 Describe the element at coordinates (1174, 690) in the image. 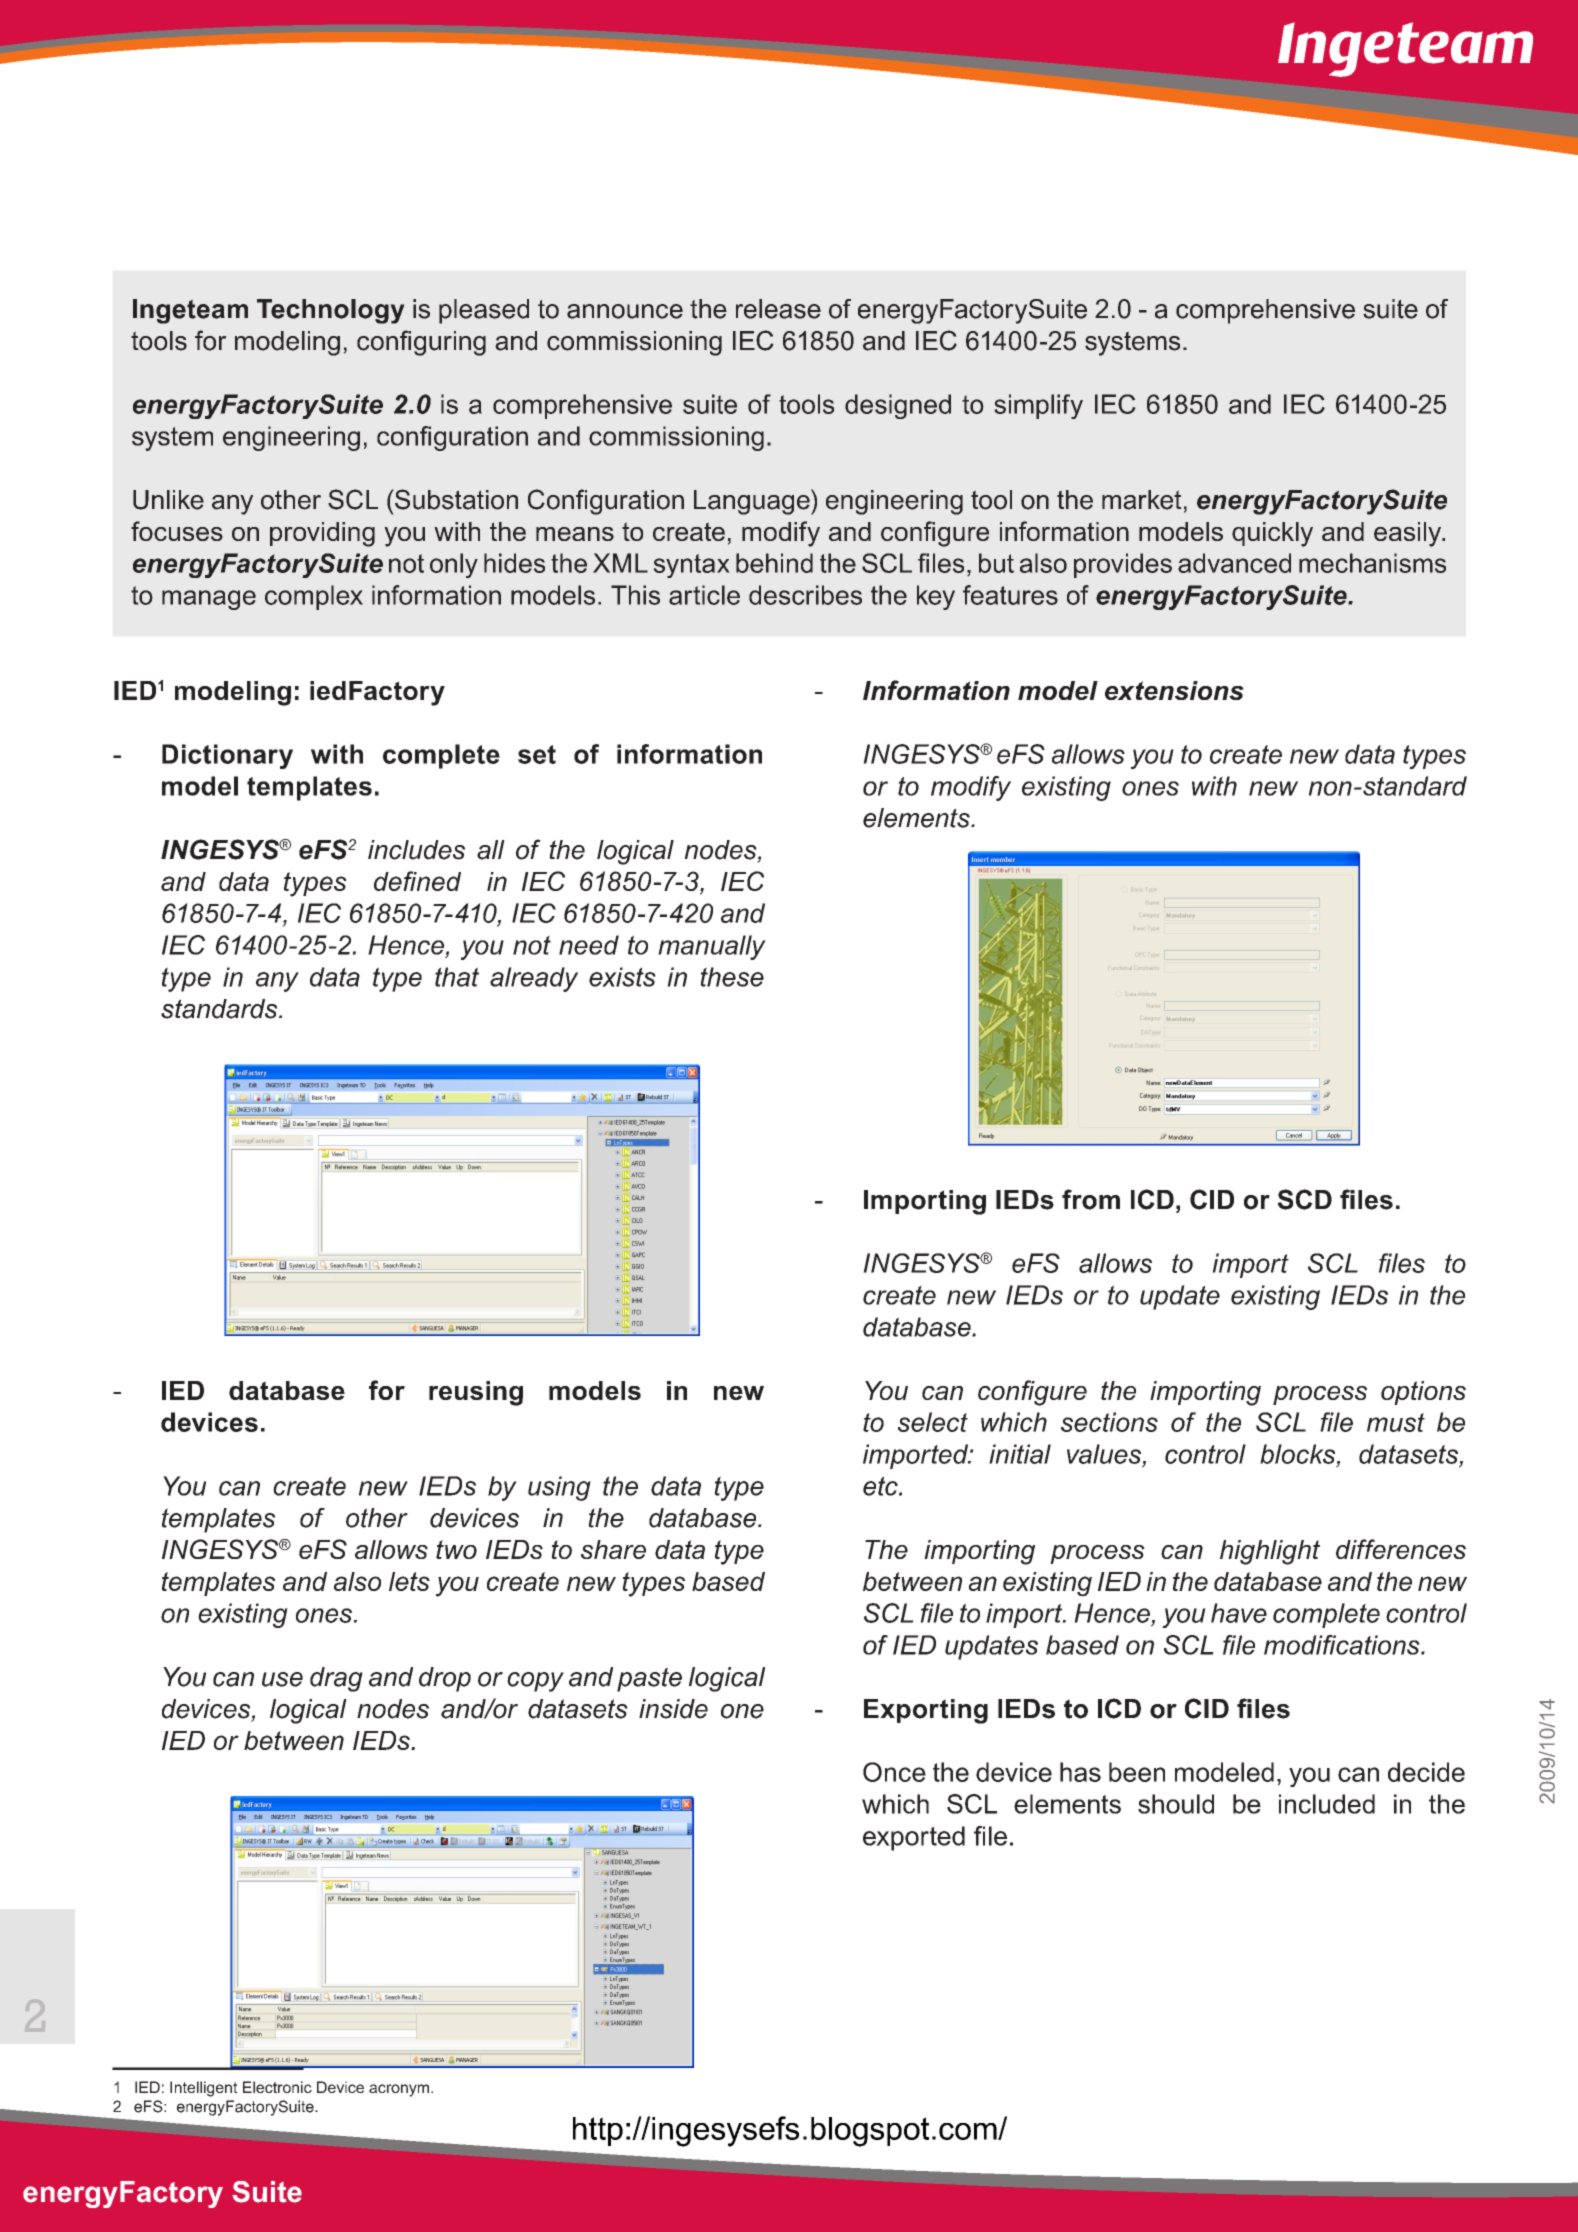

I see `extensions` at that location.
